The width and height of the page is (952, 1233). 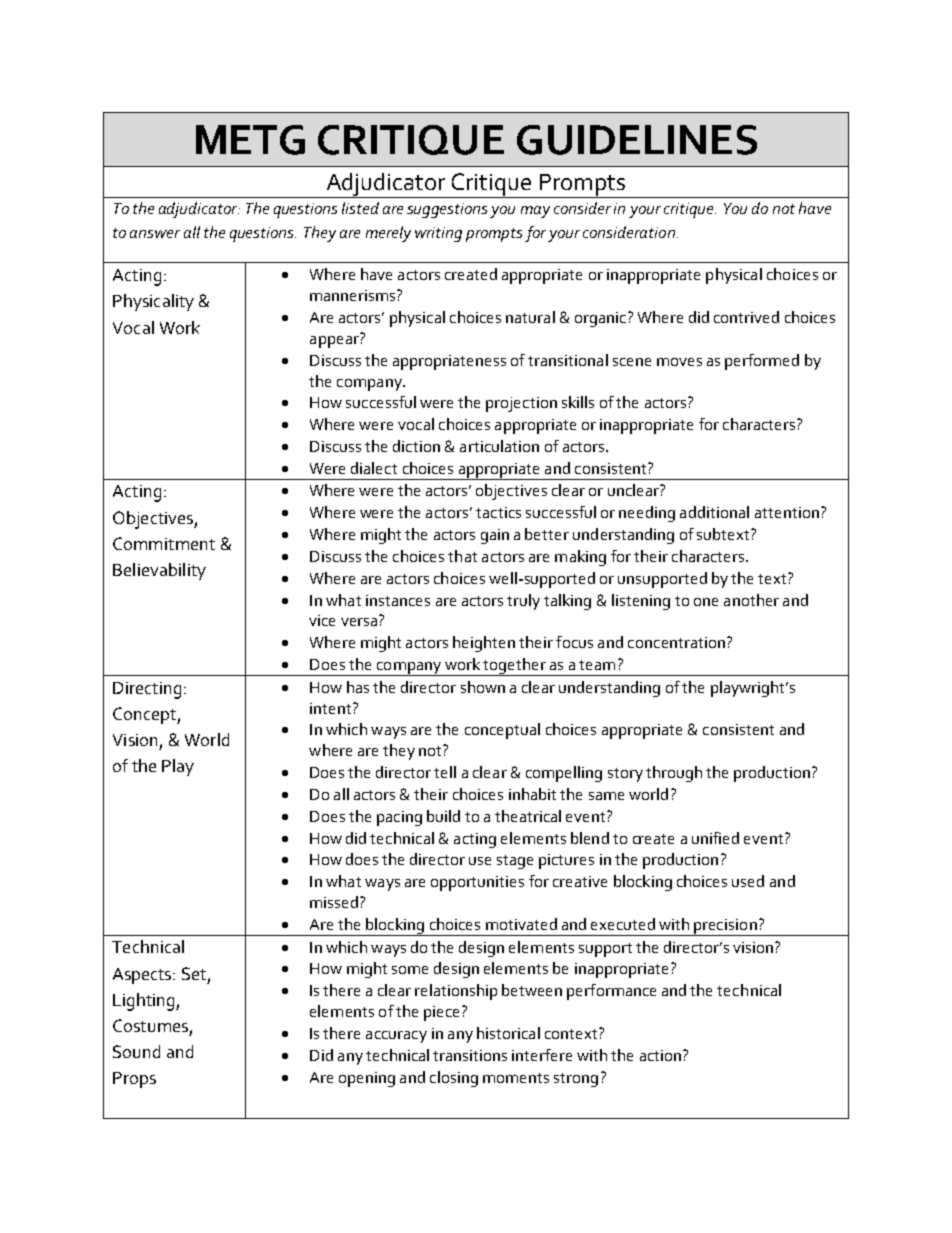 I want to click on answer, so click(x=155, y=234).
